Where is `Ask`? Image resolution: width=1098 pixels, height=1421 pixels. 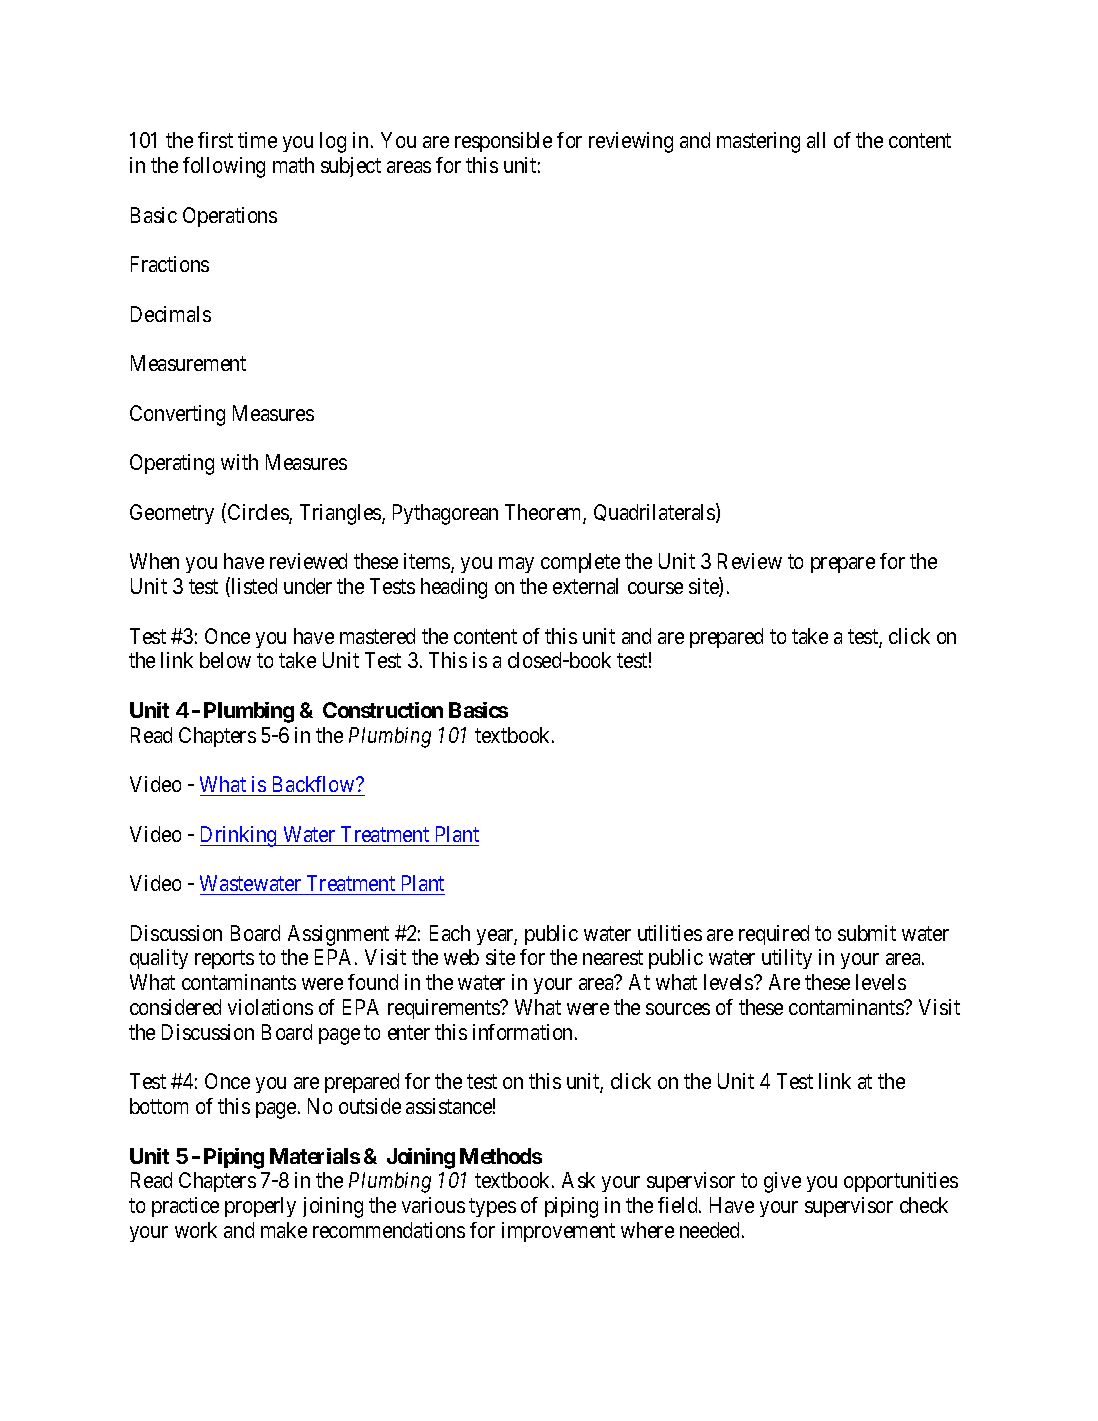
Ask is located at coordinates (578, 1180).
